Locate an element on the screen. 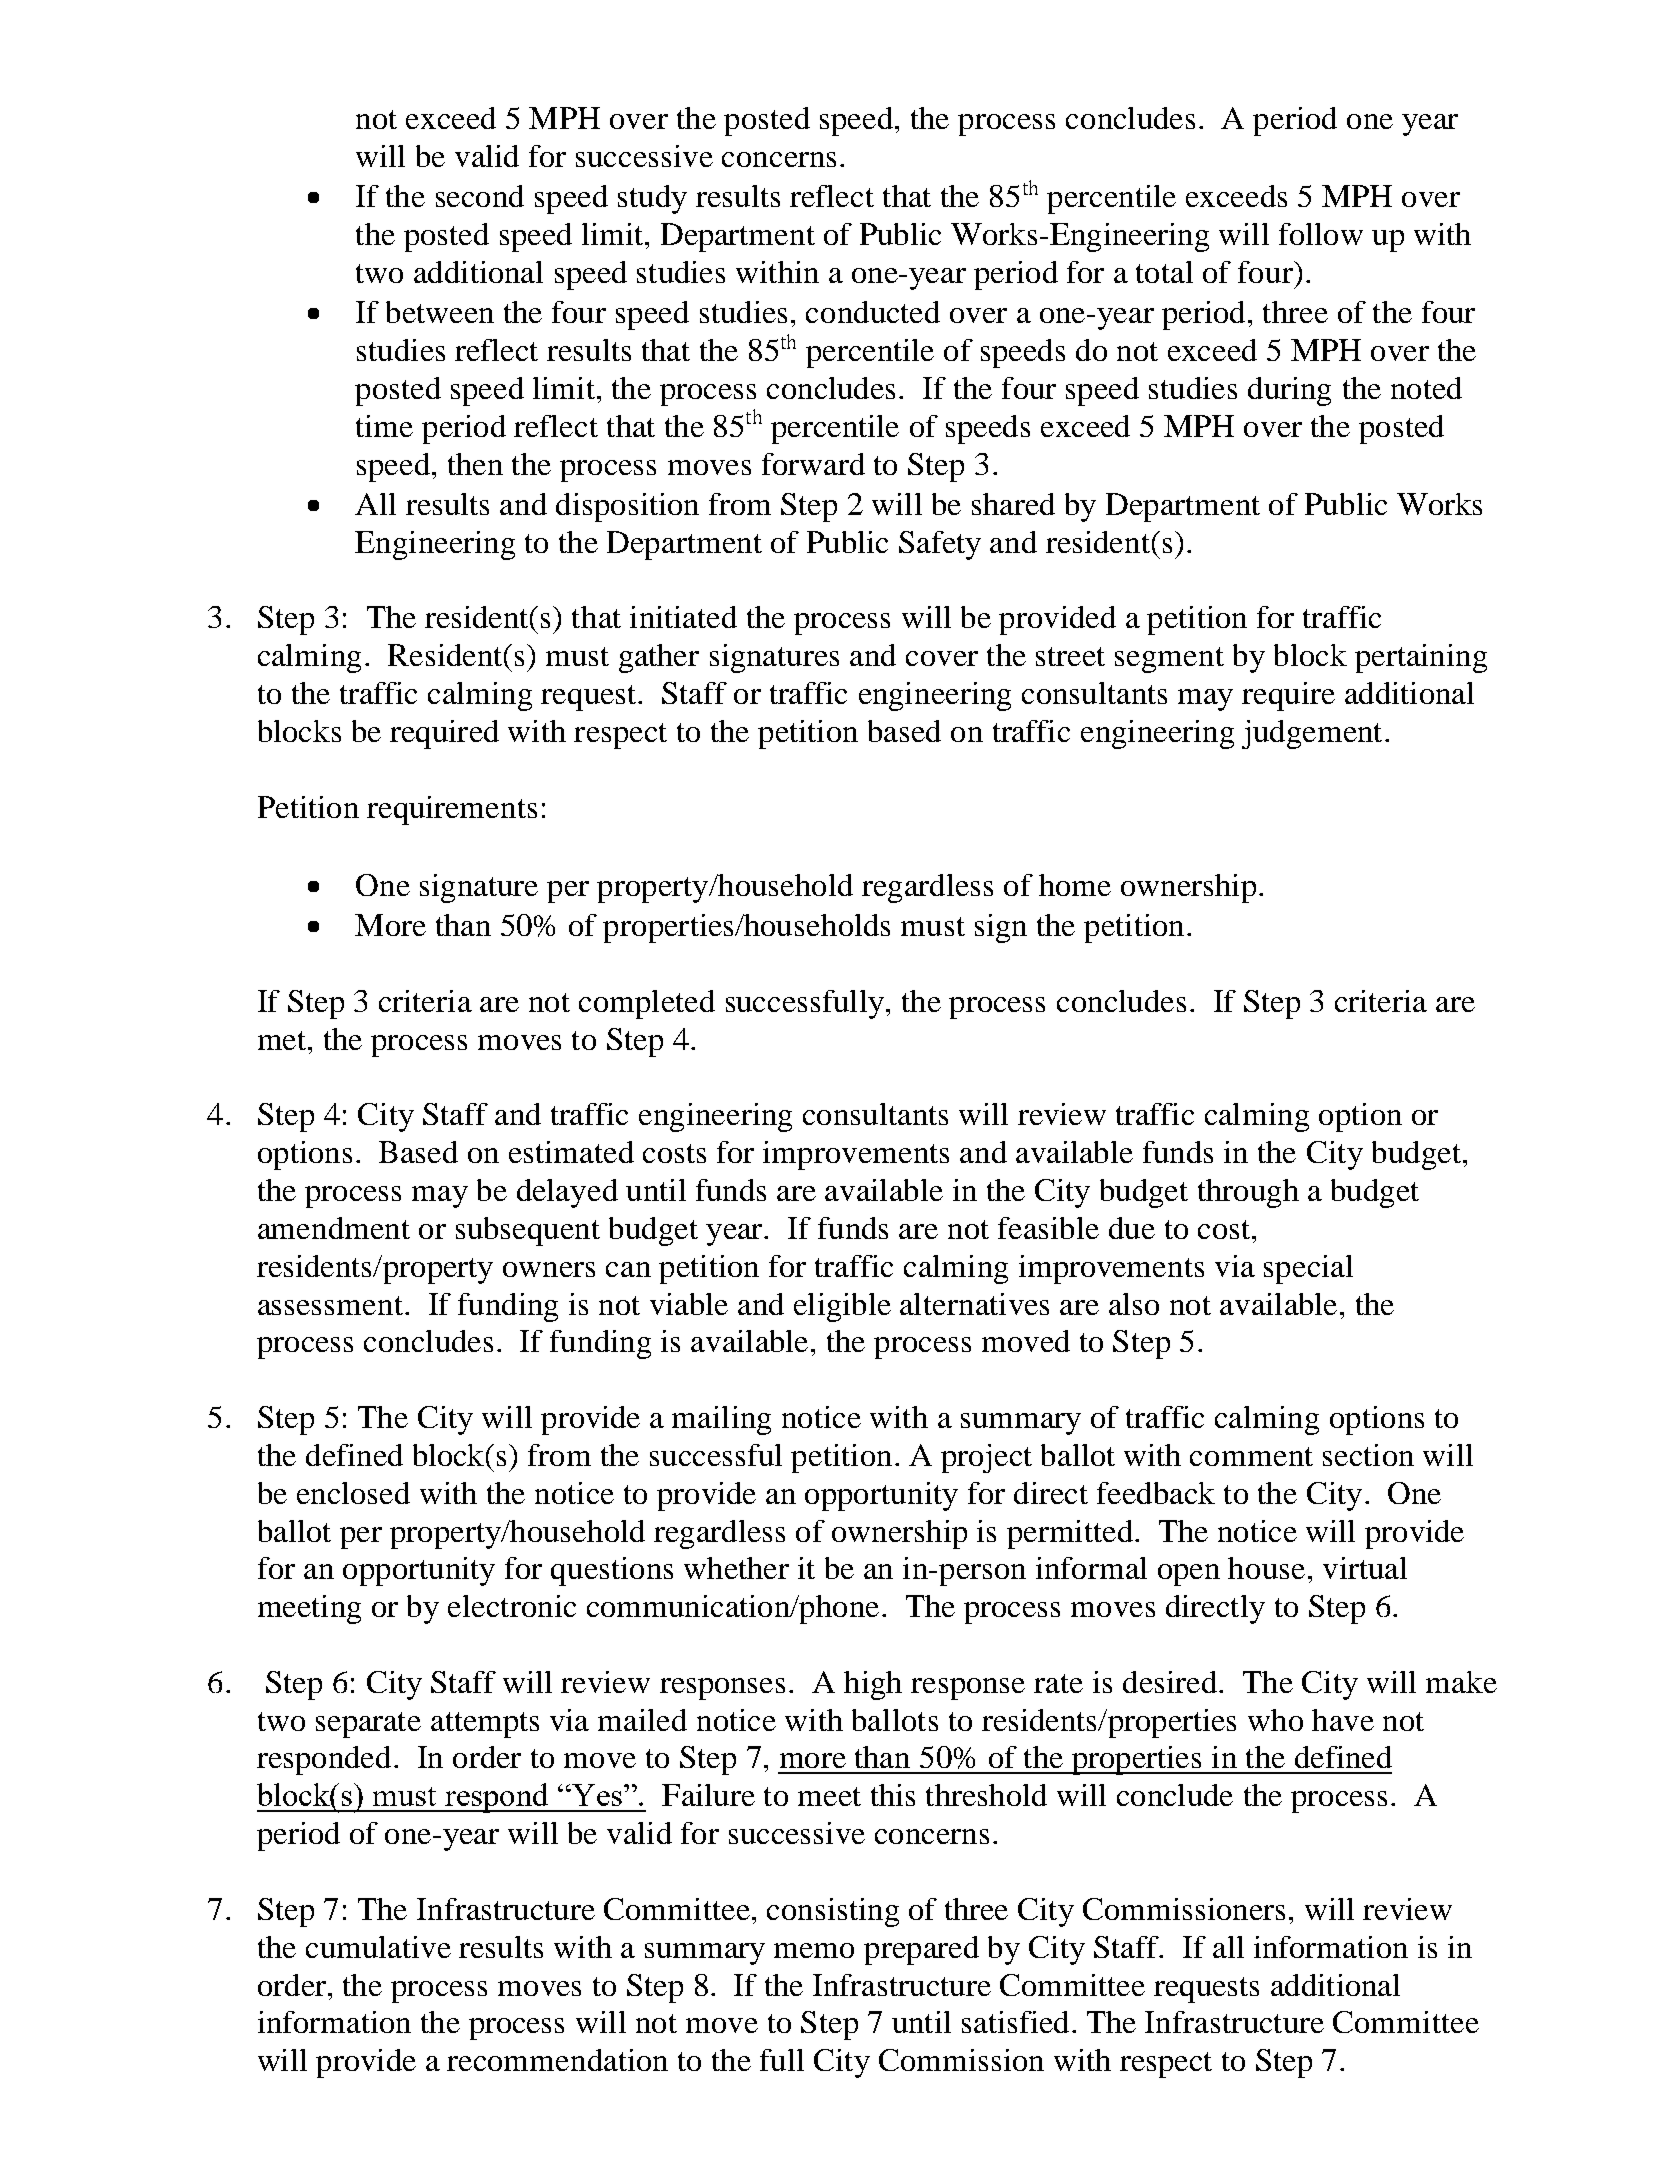 This screenshot has width=1678, height=2172. cumulative is located at coordinates (378, 1947).
